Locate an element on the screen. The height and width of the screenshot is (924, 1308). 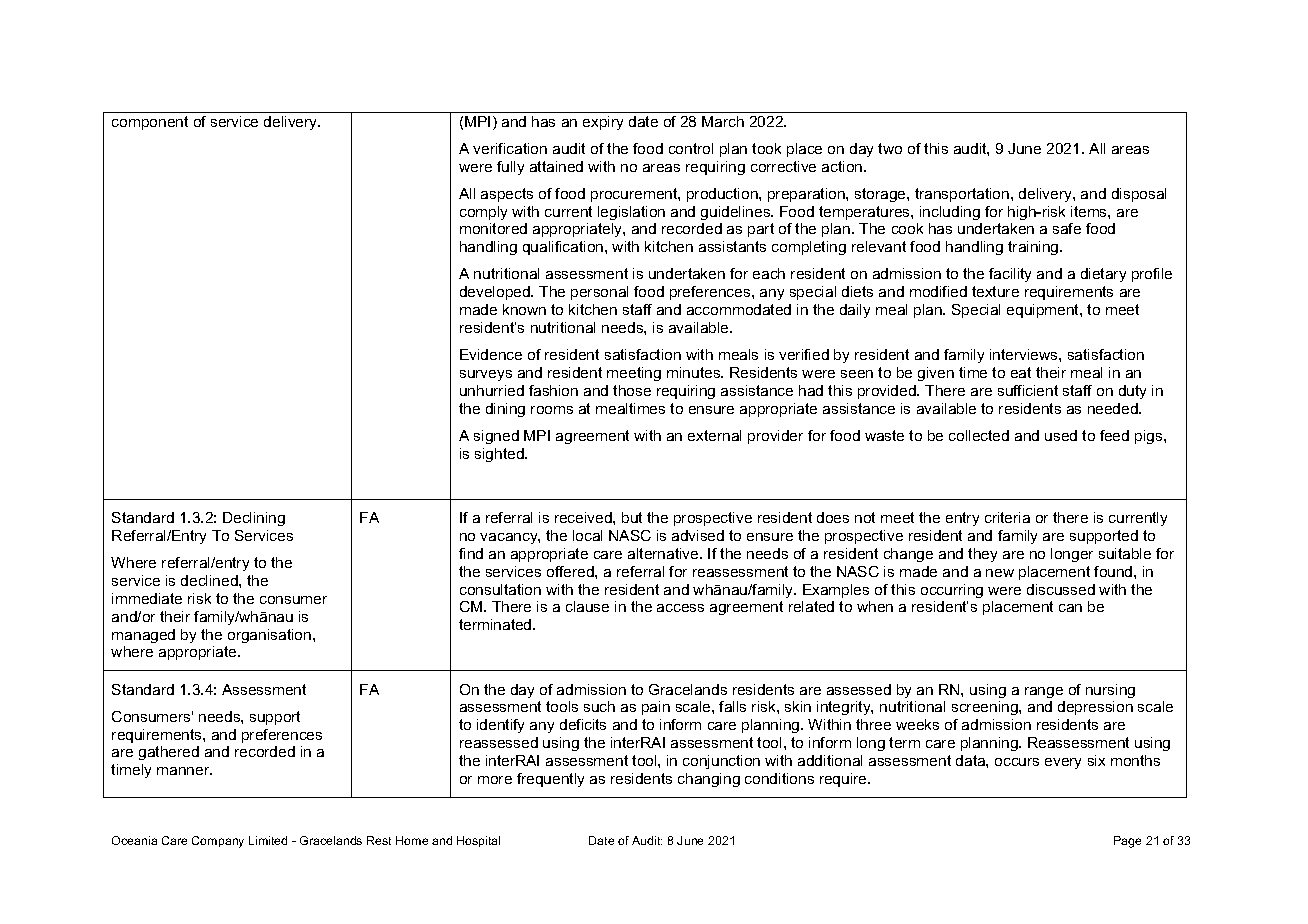
organisation is located at coordinates (271, 636).
